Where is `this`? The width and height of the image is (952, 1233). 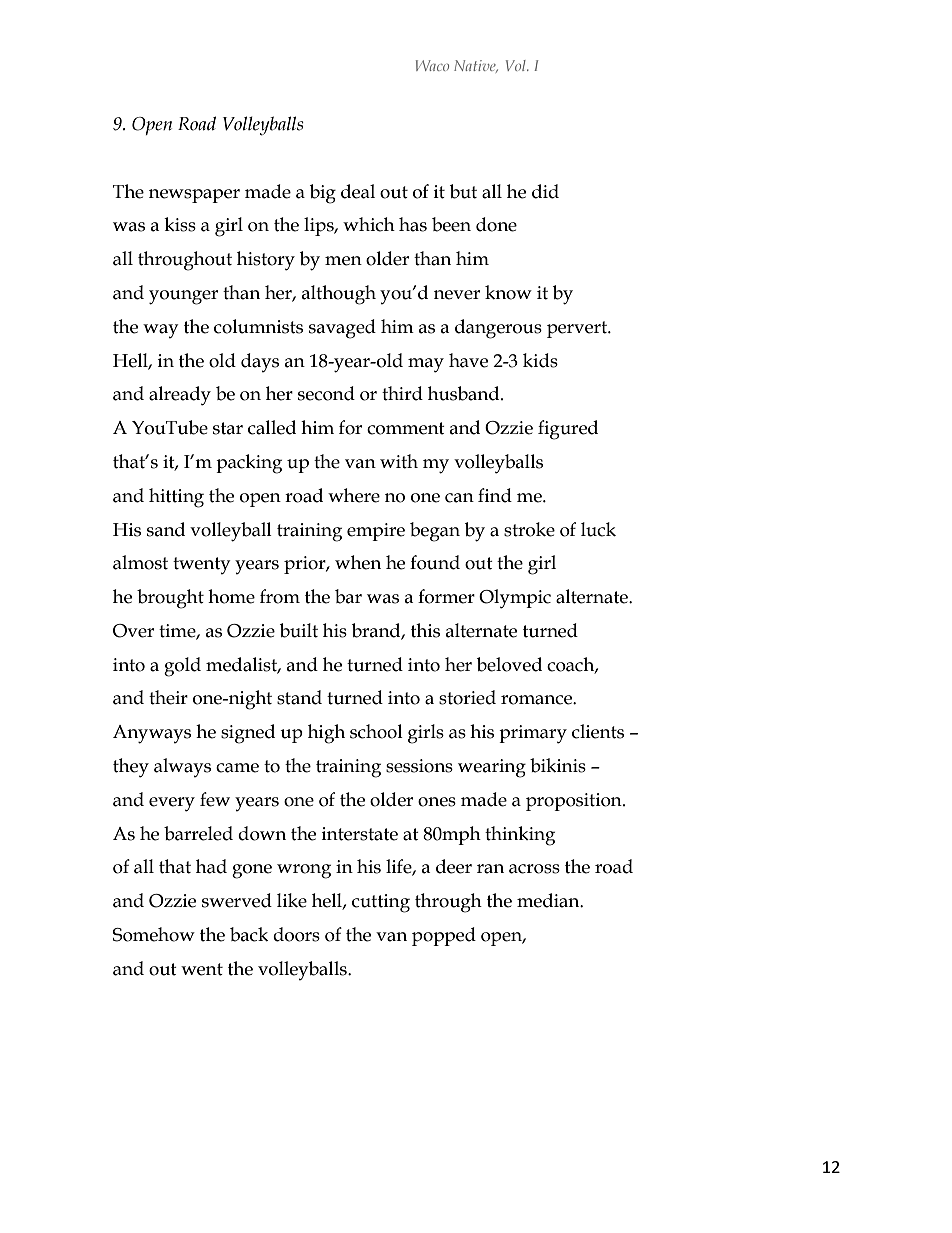 this is located at coordinates (425, 630).
